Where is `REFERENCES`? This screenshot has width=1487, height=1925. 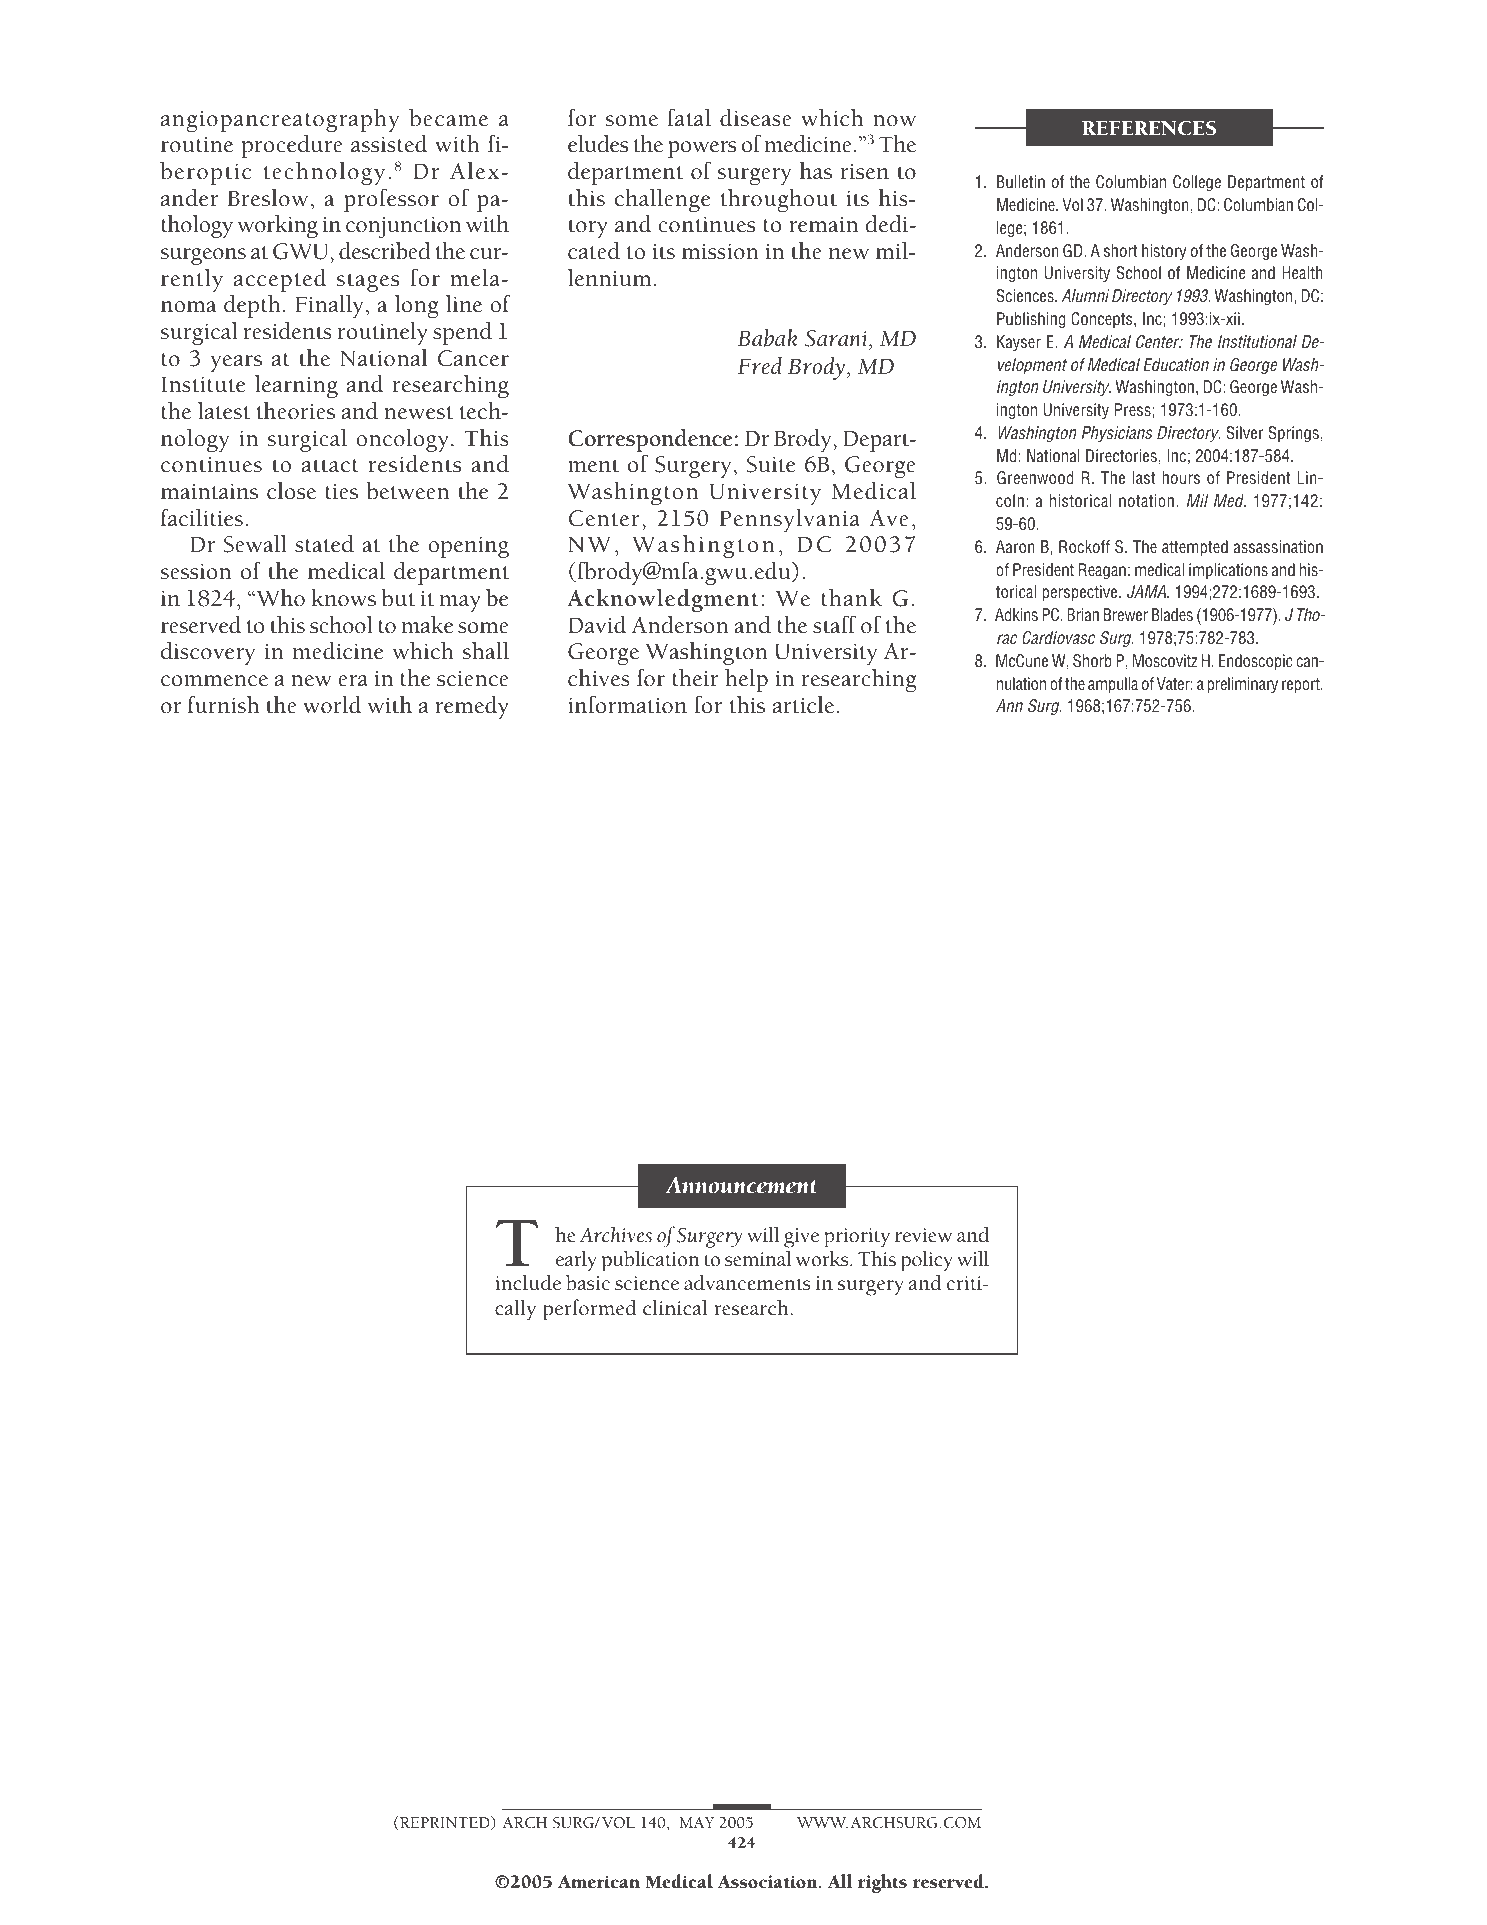 REFERENCES is located at coordinates (1149, 128).
